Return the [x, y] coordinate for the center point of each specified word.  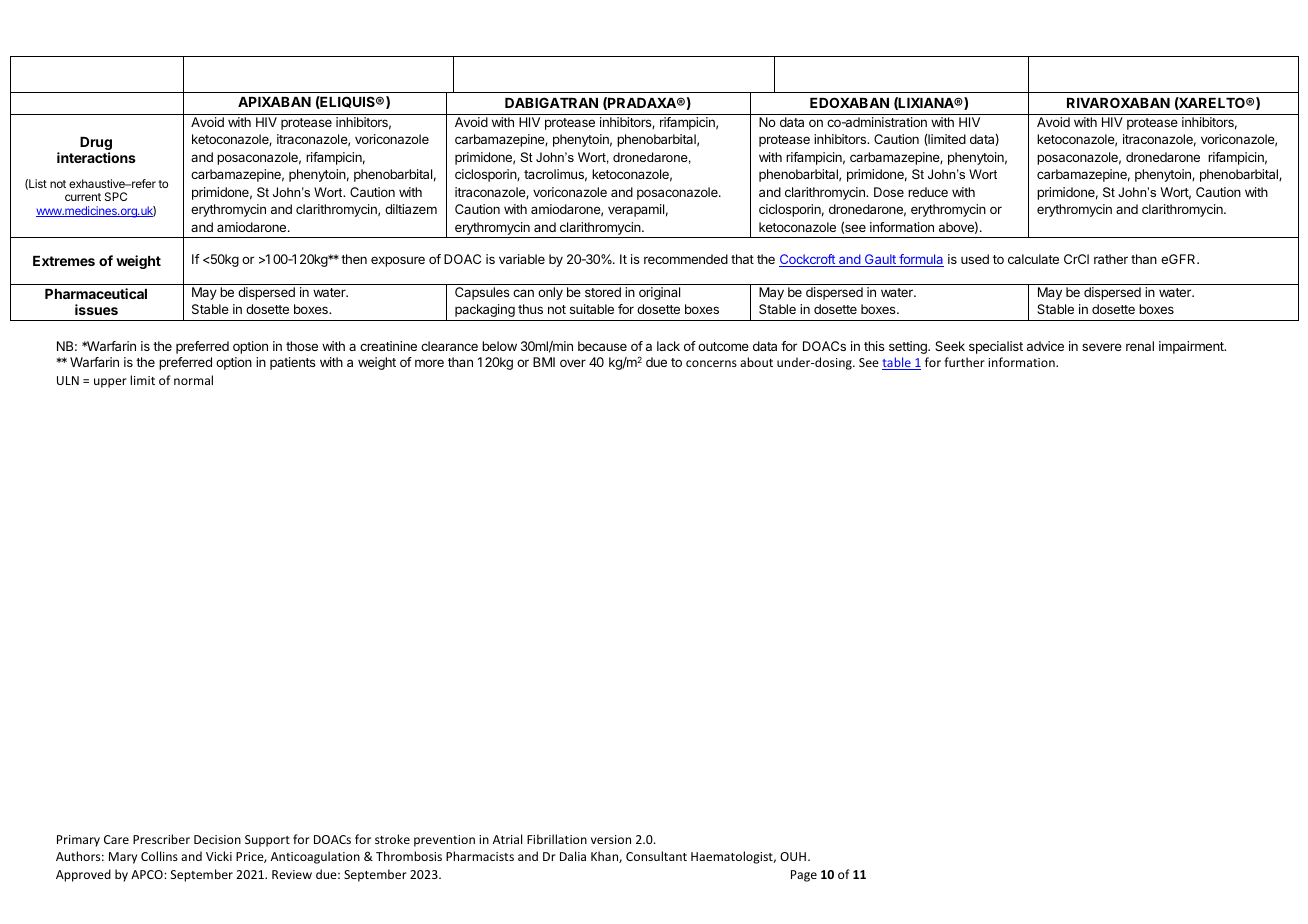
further [964, 362]
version [611, 839]
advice [1045, 346]
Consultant [656, 856]
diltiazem [411, 209]
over [573, 363]
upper [110, 383]
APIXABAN [274, 102]
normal [193, 380]
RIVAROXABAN [1118, 102]
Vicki [219, 856]
